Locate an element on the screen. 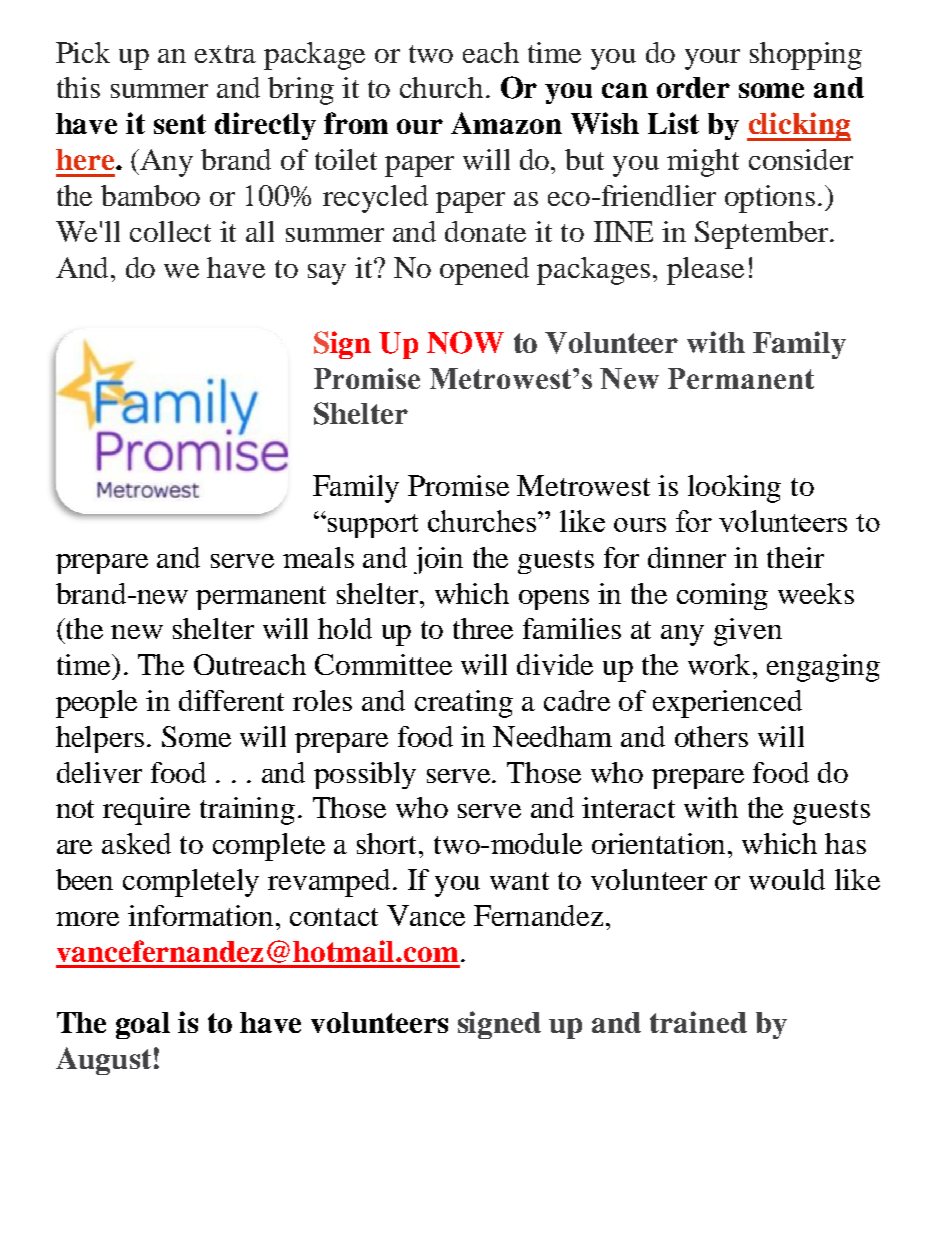 The image size is (952, 1233). Amazon is located at coordinates (506, 123).
